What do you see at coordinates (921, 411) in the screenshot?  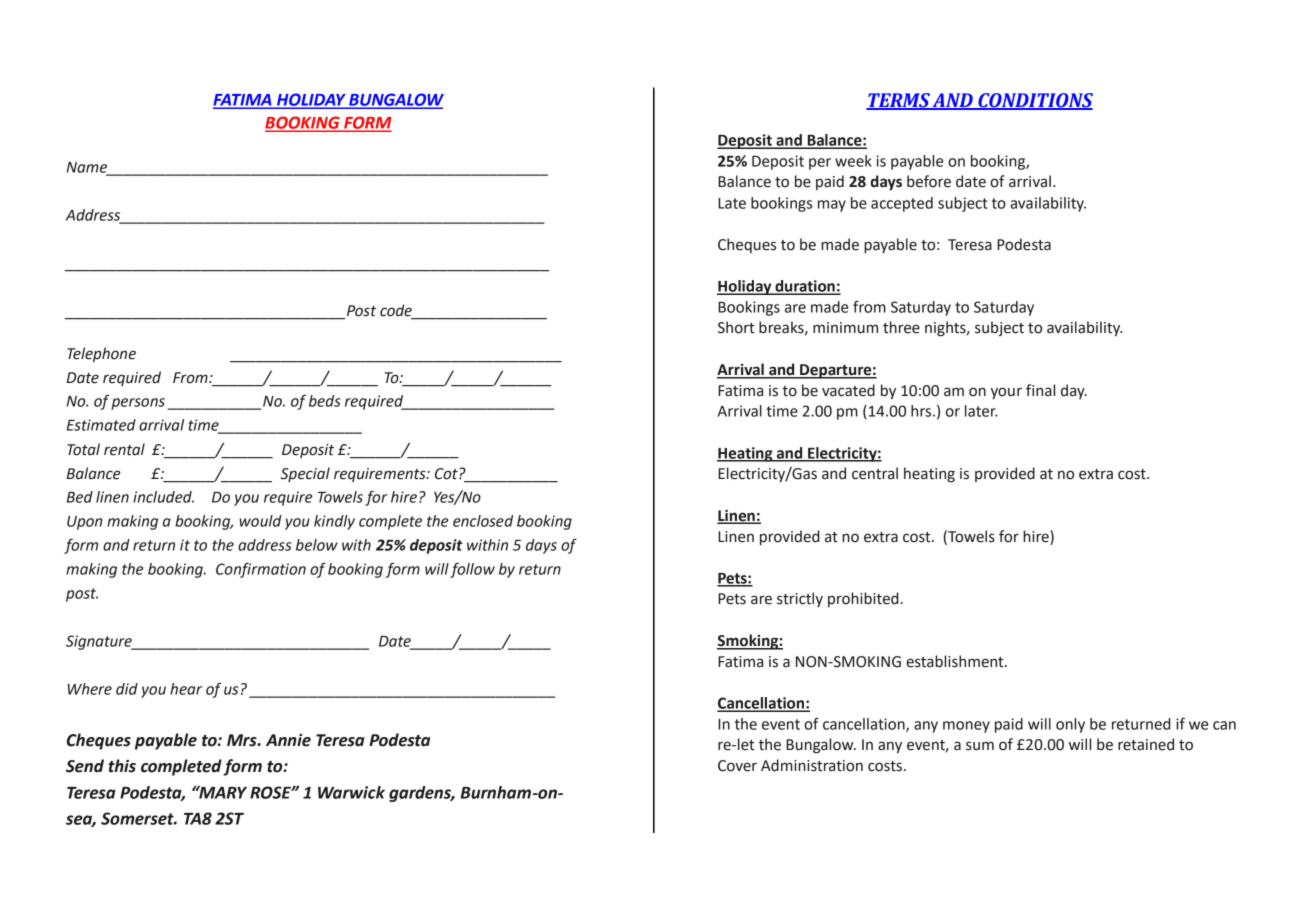 I see `hrs` at bounding box center [921, 411].
